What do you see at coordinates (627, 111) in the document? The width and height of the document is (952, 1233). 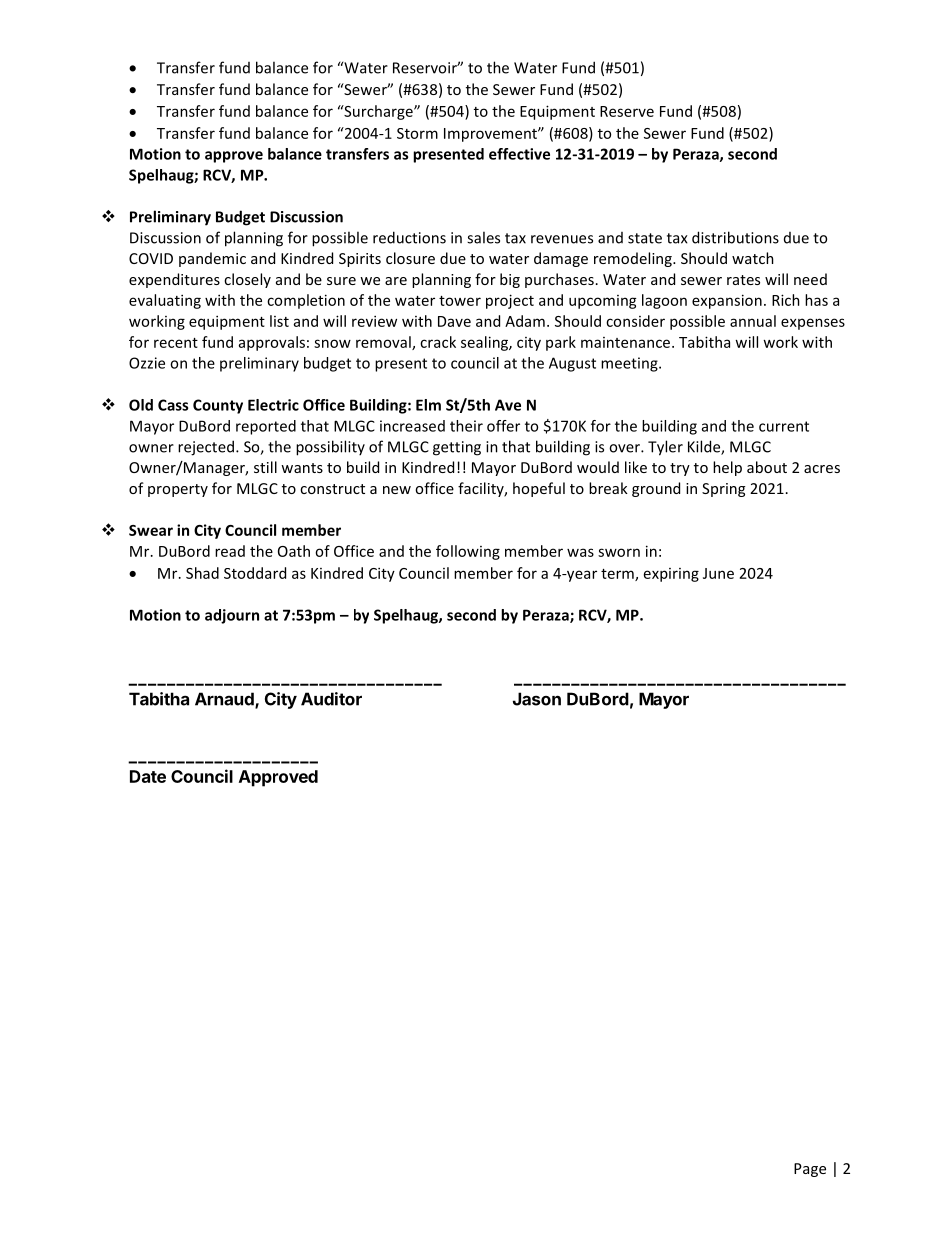 I see `Reserve` at bounding box center [627, 111].
